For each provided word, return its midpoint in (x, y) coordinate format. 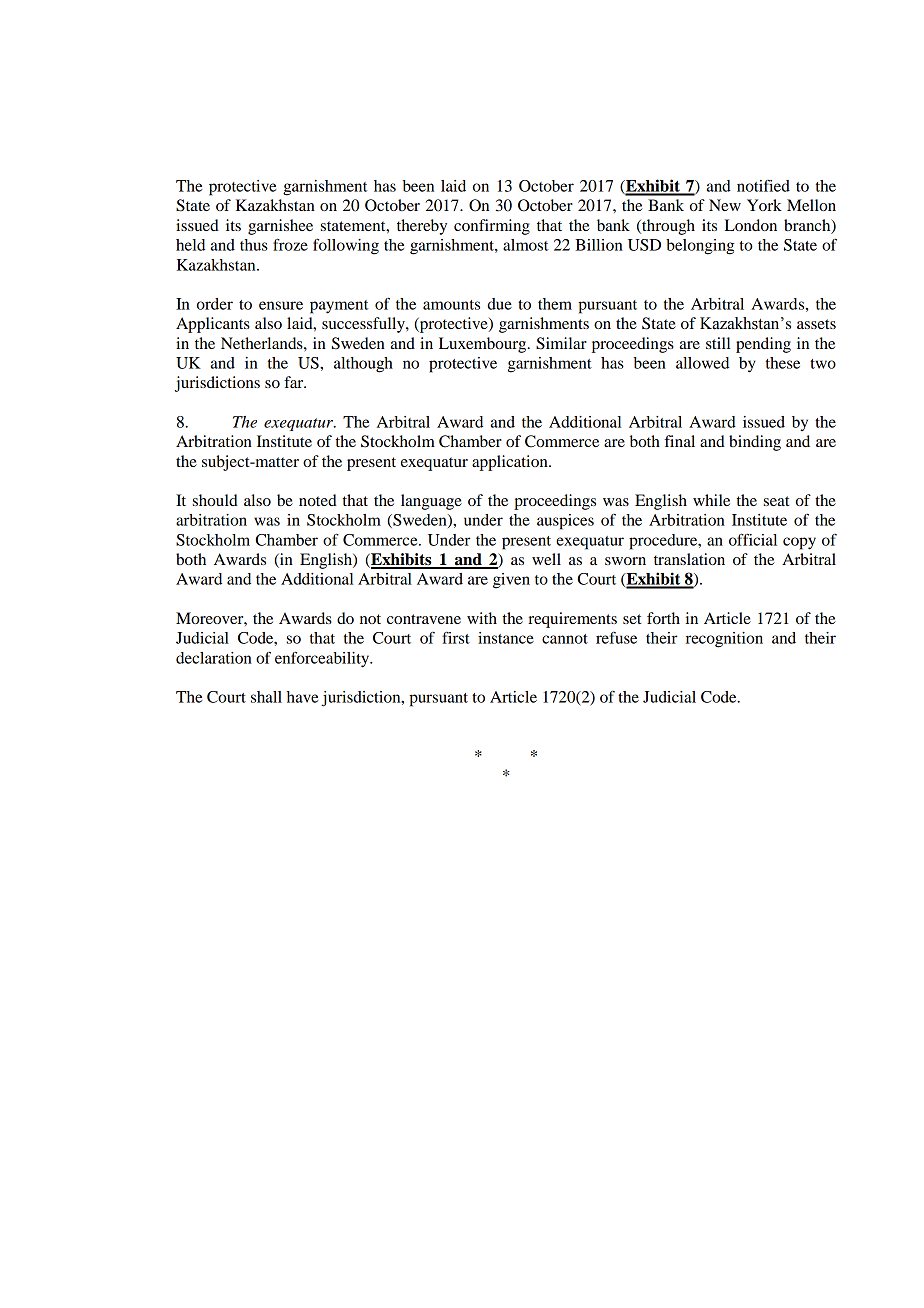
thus (254, 245)
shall (266, 697)
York (764, 205)
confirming (492, 227)
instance (506, 638)
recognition (724, 640)
